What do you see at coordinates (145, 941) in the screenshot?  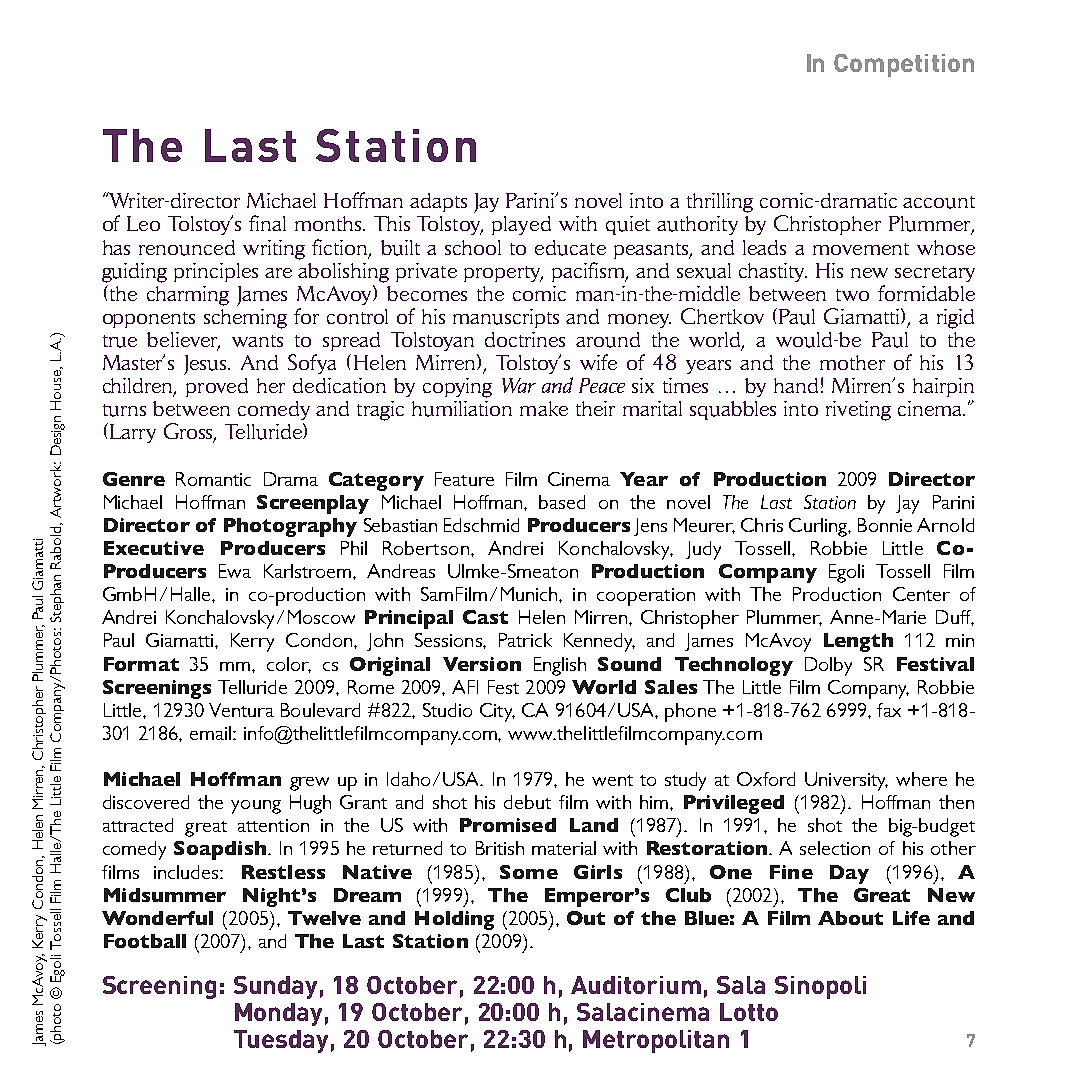 I see `Football` at bounding box center [145, 941].
